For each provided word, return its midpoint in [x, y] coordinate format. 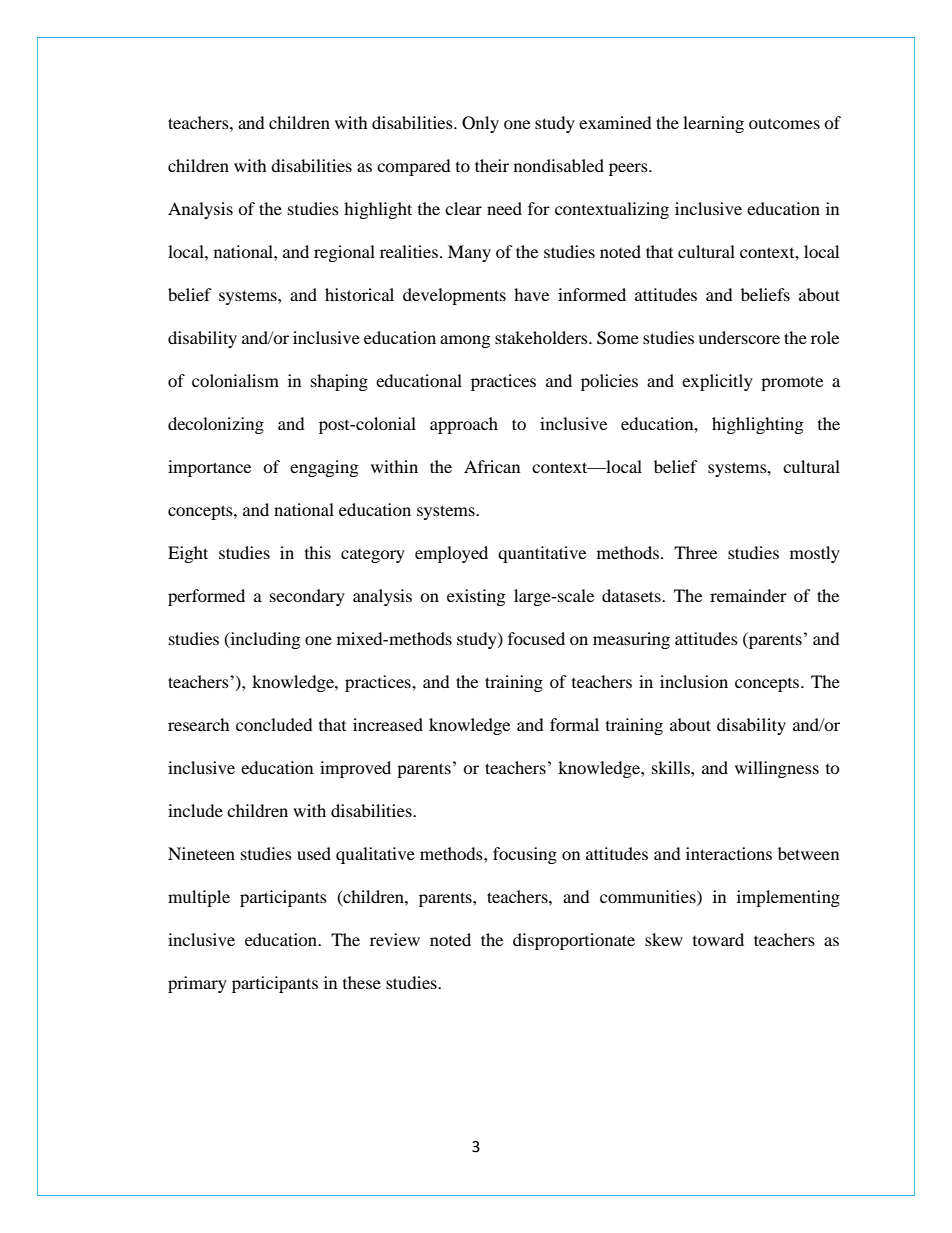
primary [197, 984]
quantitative [542, 554]
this [318, 552]
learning [713, 124]
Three [695, 552]
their [492, 165]
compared [414, 167]
